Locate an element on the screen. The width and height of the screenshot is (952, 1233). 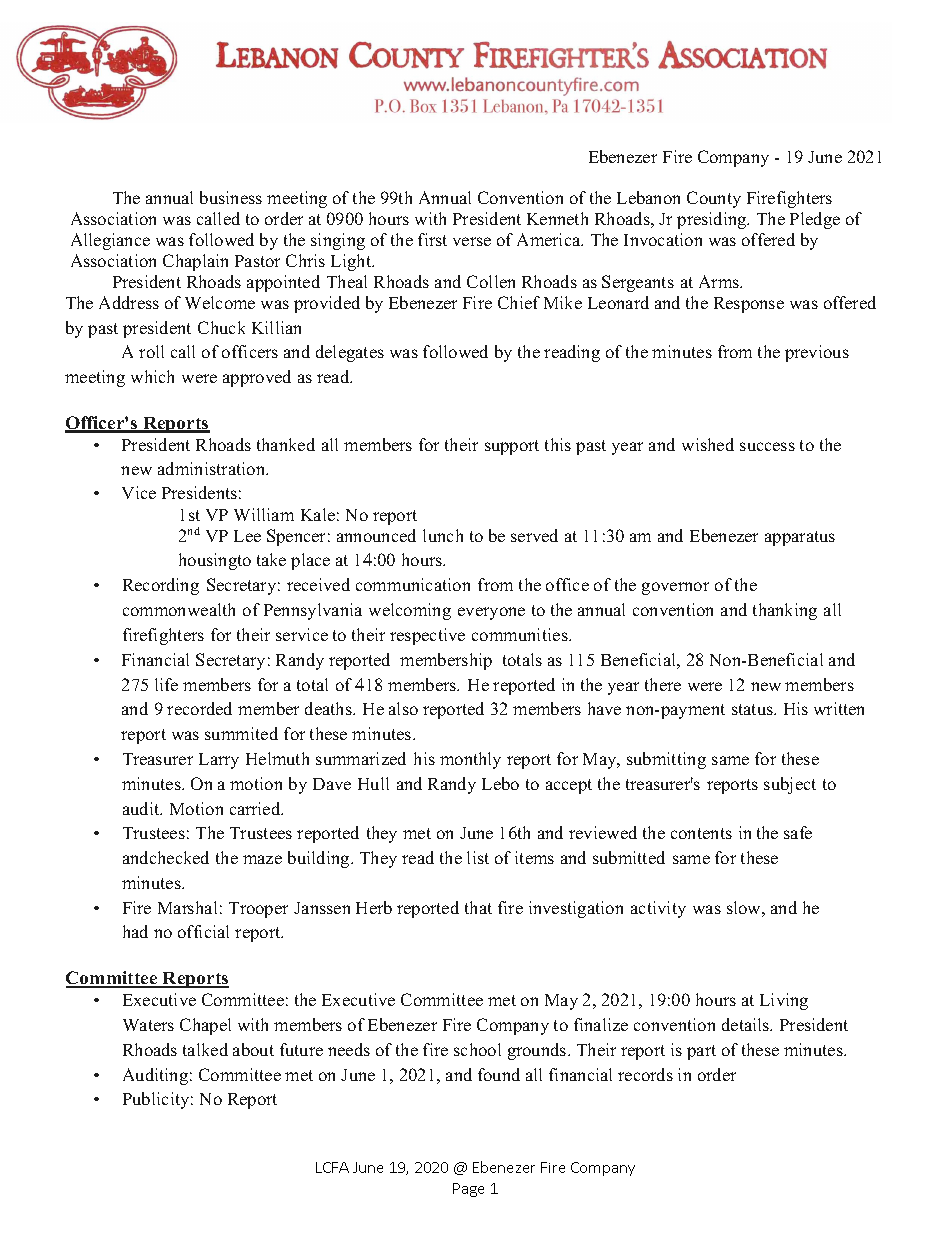
talked is located at coordinates (205, 1049).
